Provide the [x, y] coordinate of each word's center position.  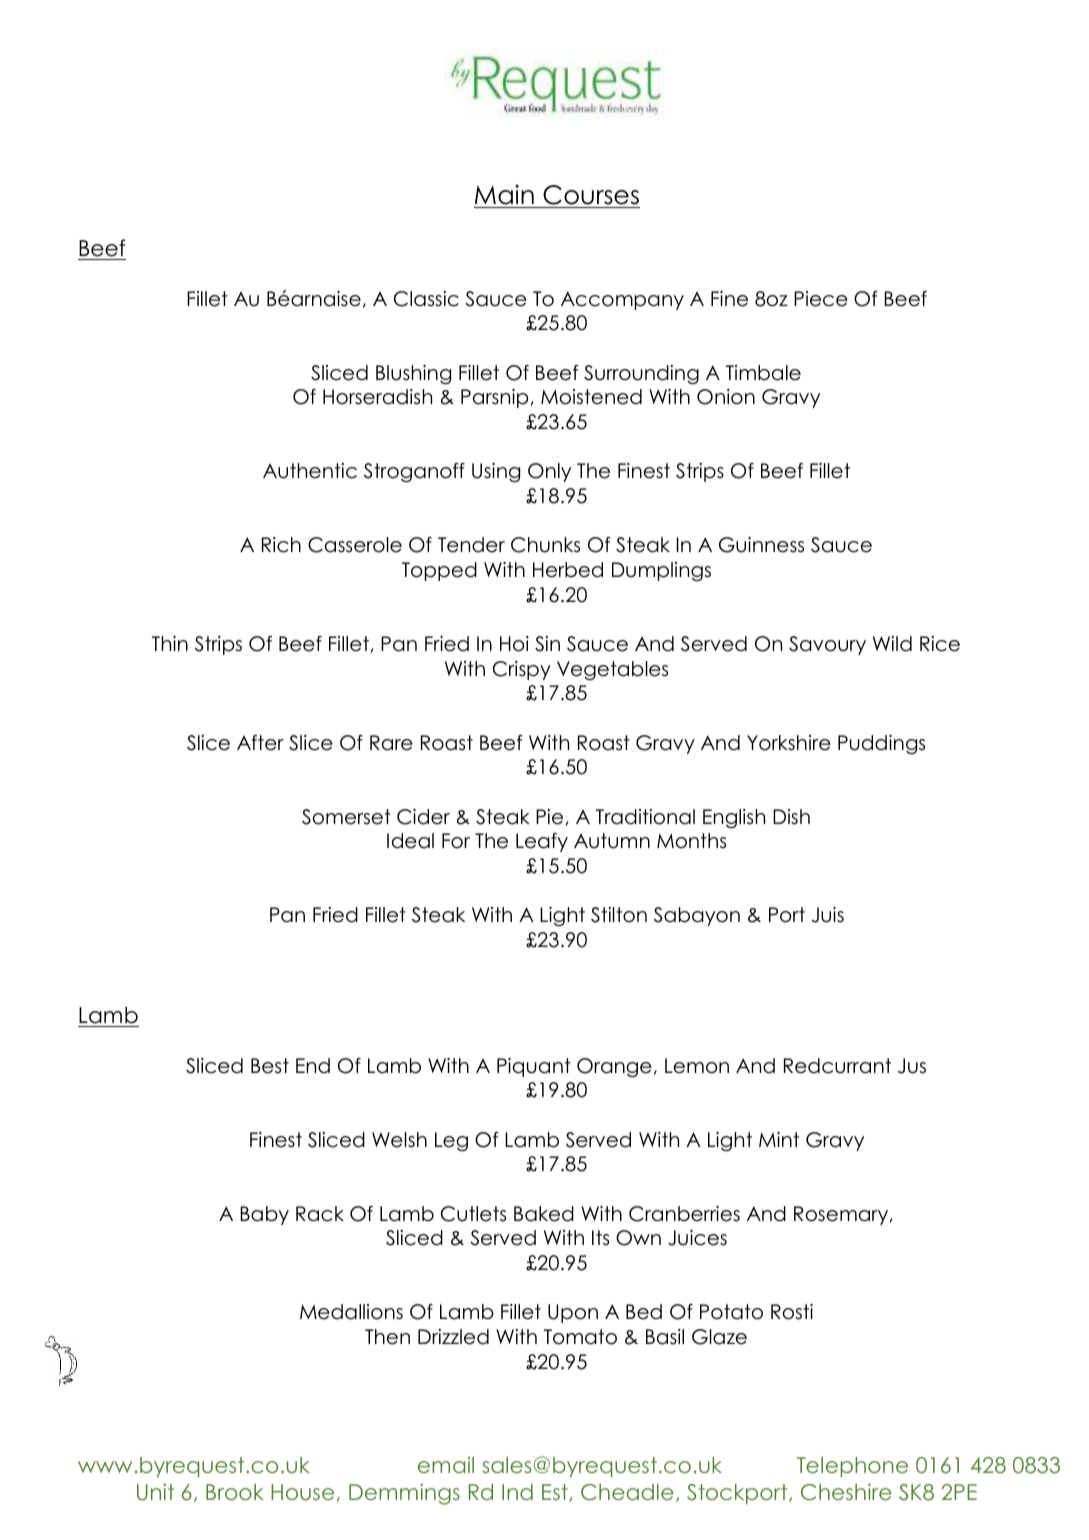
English [734, 818]
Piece [821, 299]
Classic [426, 299]
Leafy [542, 842]
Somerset [346, 817]
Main [504, 195]
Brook [235, 1492]
